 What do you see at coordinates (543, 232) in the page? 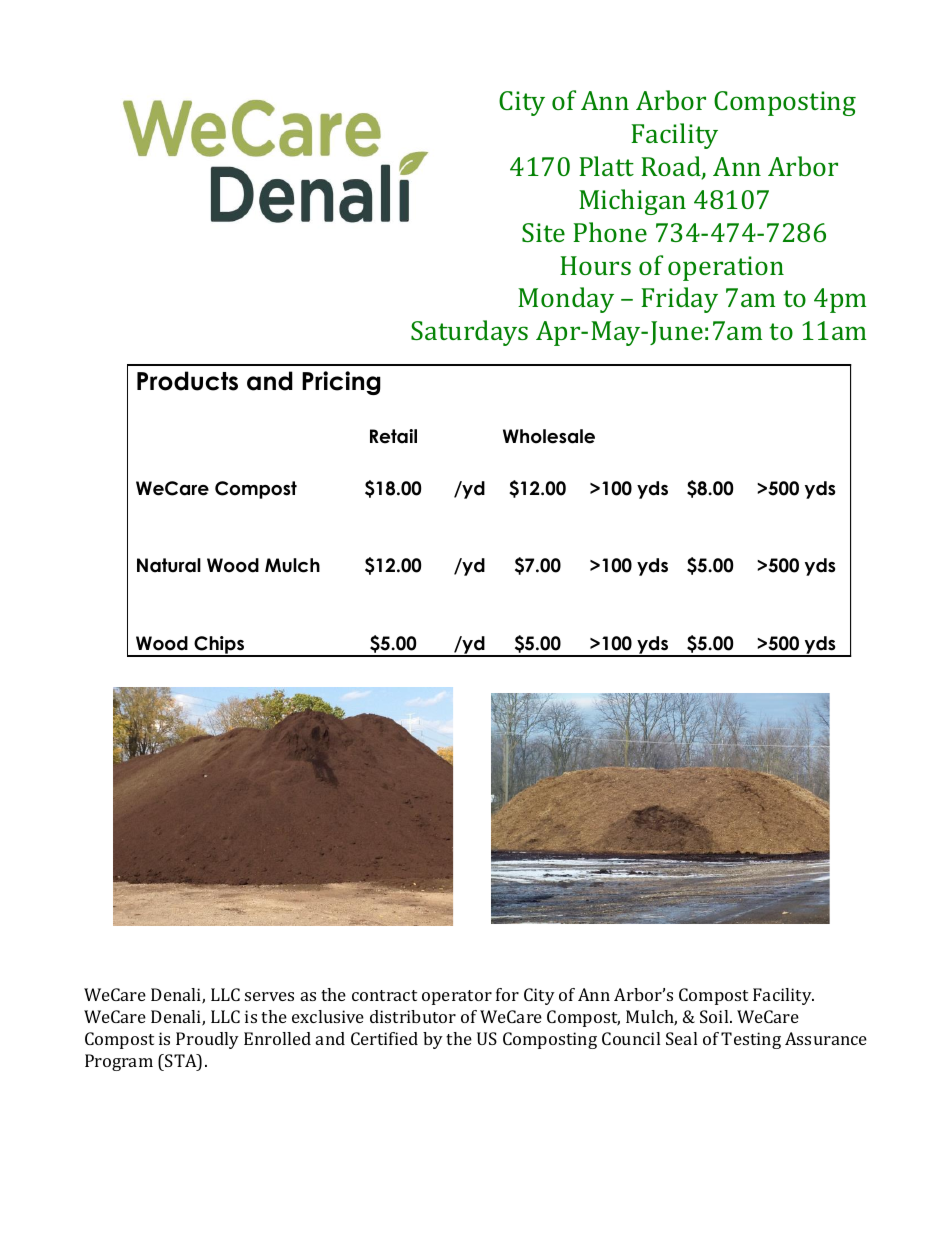
I see `Site` at bounding box center [543, 232].
